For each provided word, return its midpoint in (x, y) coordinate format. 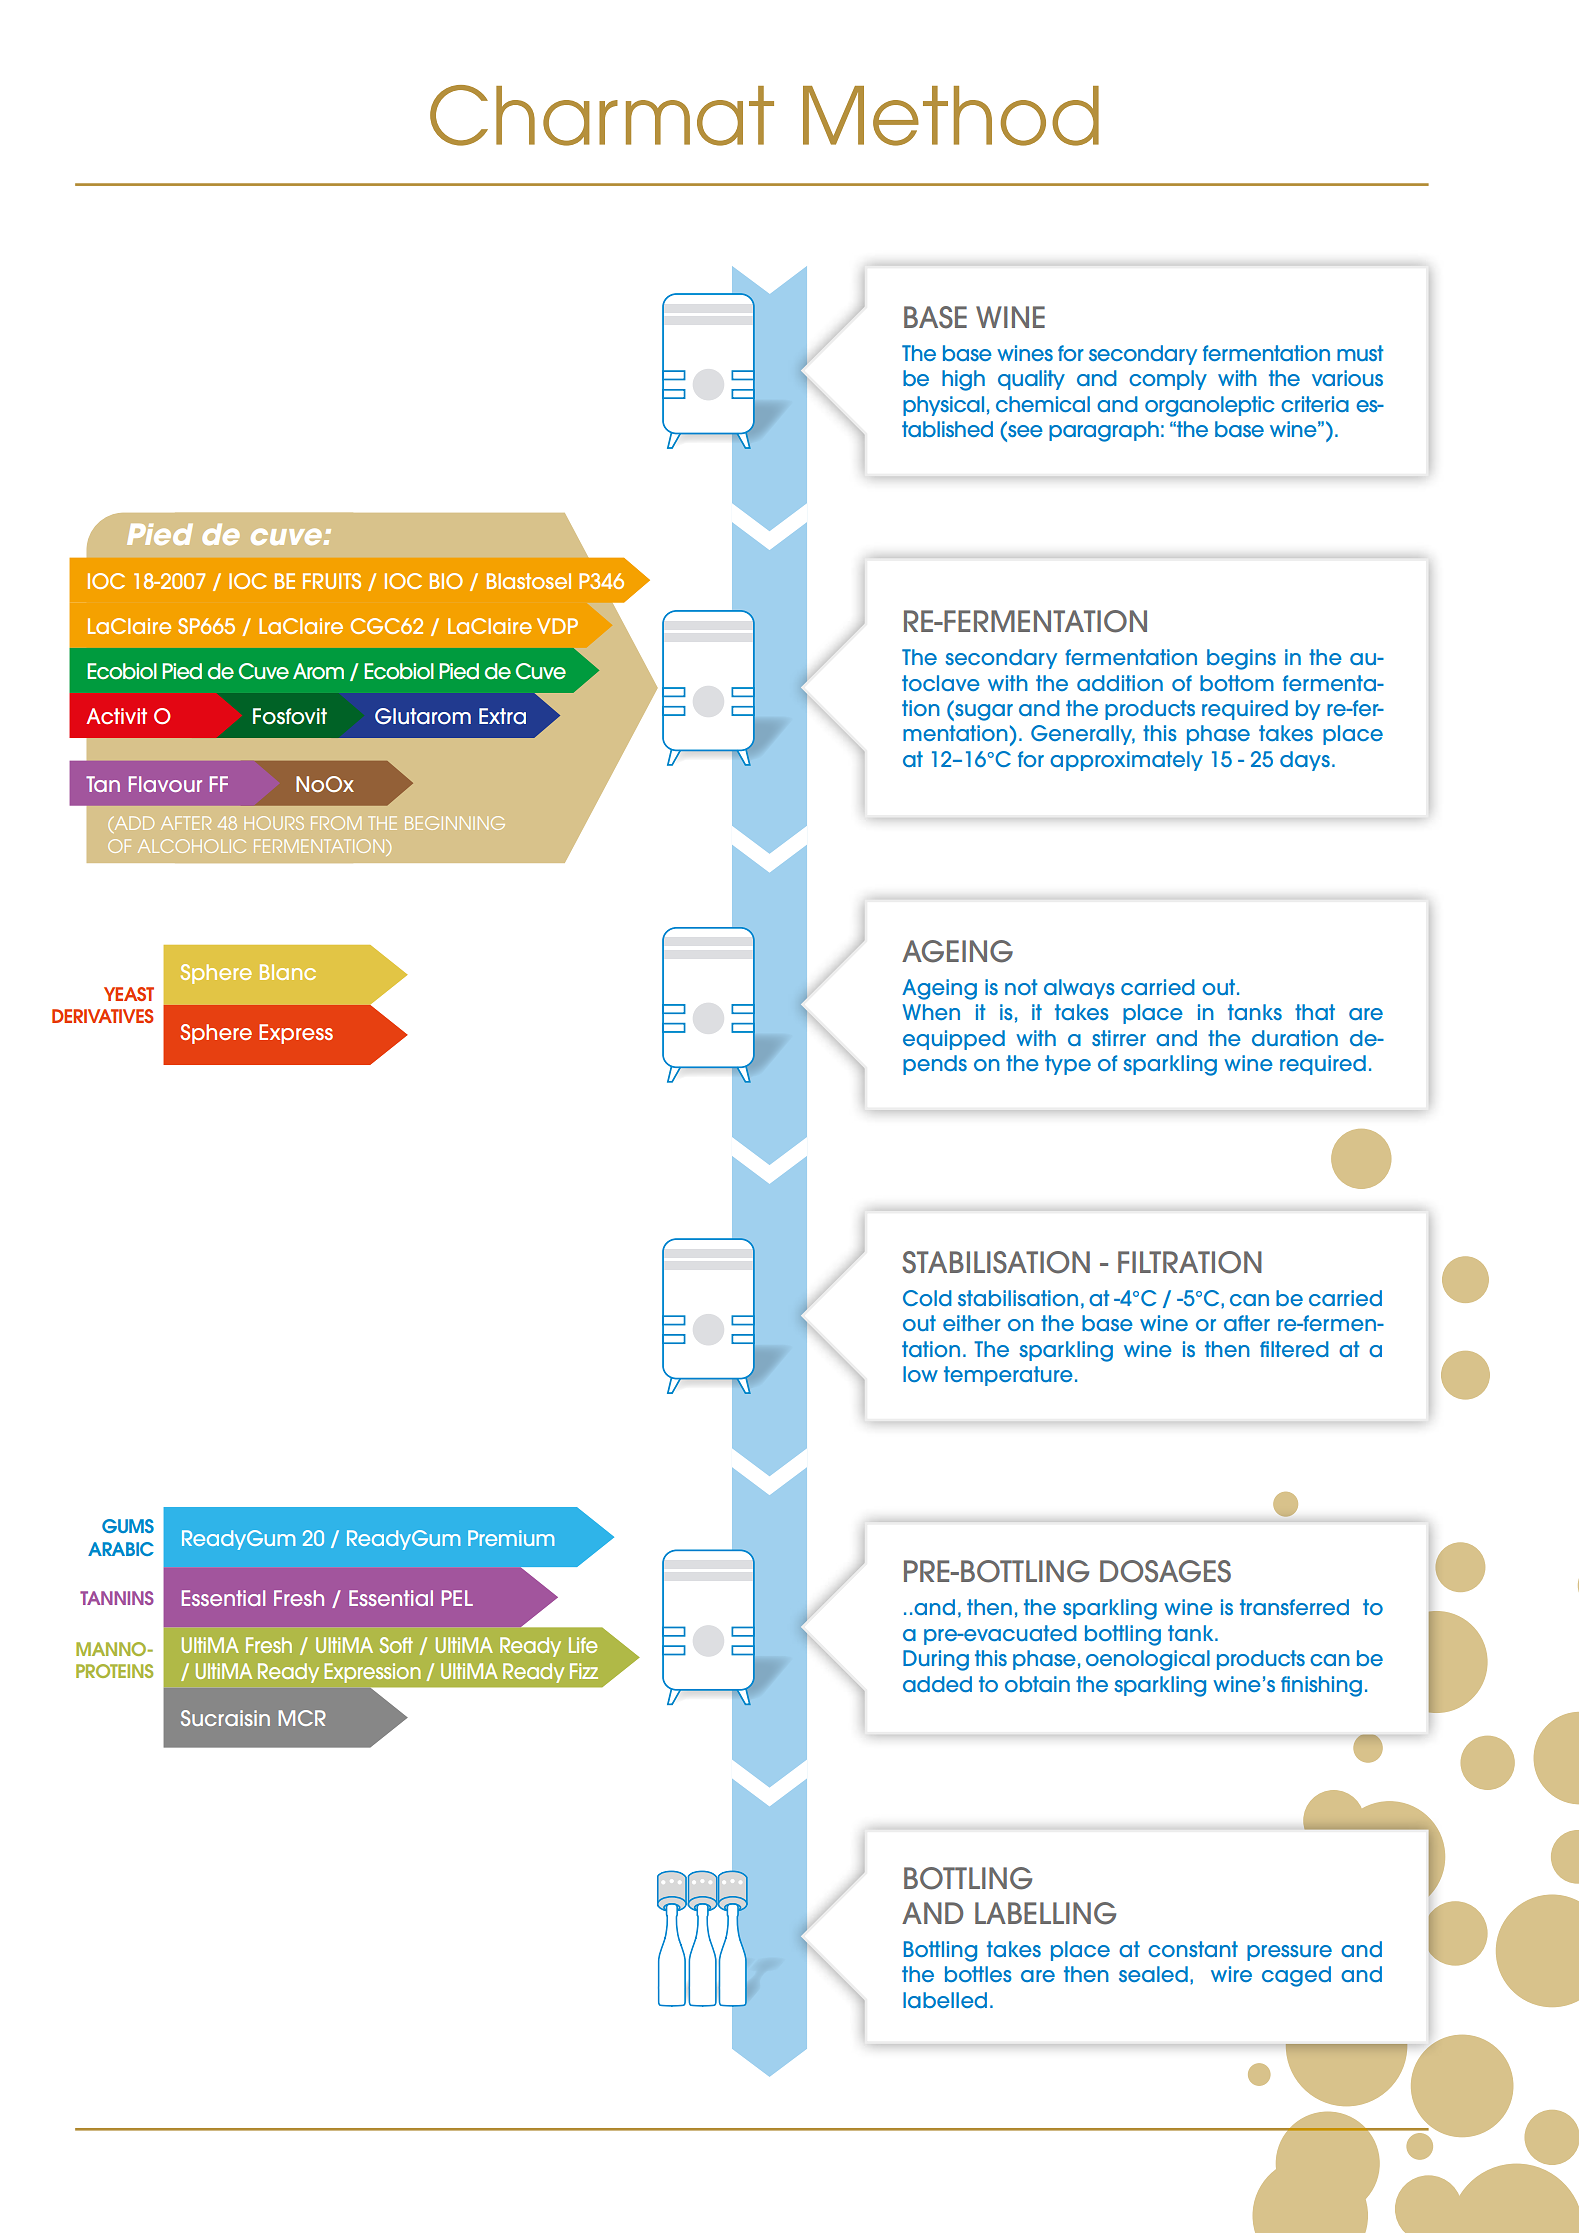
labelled (945, 2000)
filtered (1294, 1349)
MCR (302, 1718)
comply (1168, 380)
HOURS (274, 823)
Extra (502, 716)
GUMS (128, 1526)
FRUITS (332, 581)
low (920, 1374)
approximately (1126, 761)
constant (1193, 1949)
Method (951, 116)
